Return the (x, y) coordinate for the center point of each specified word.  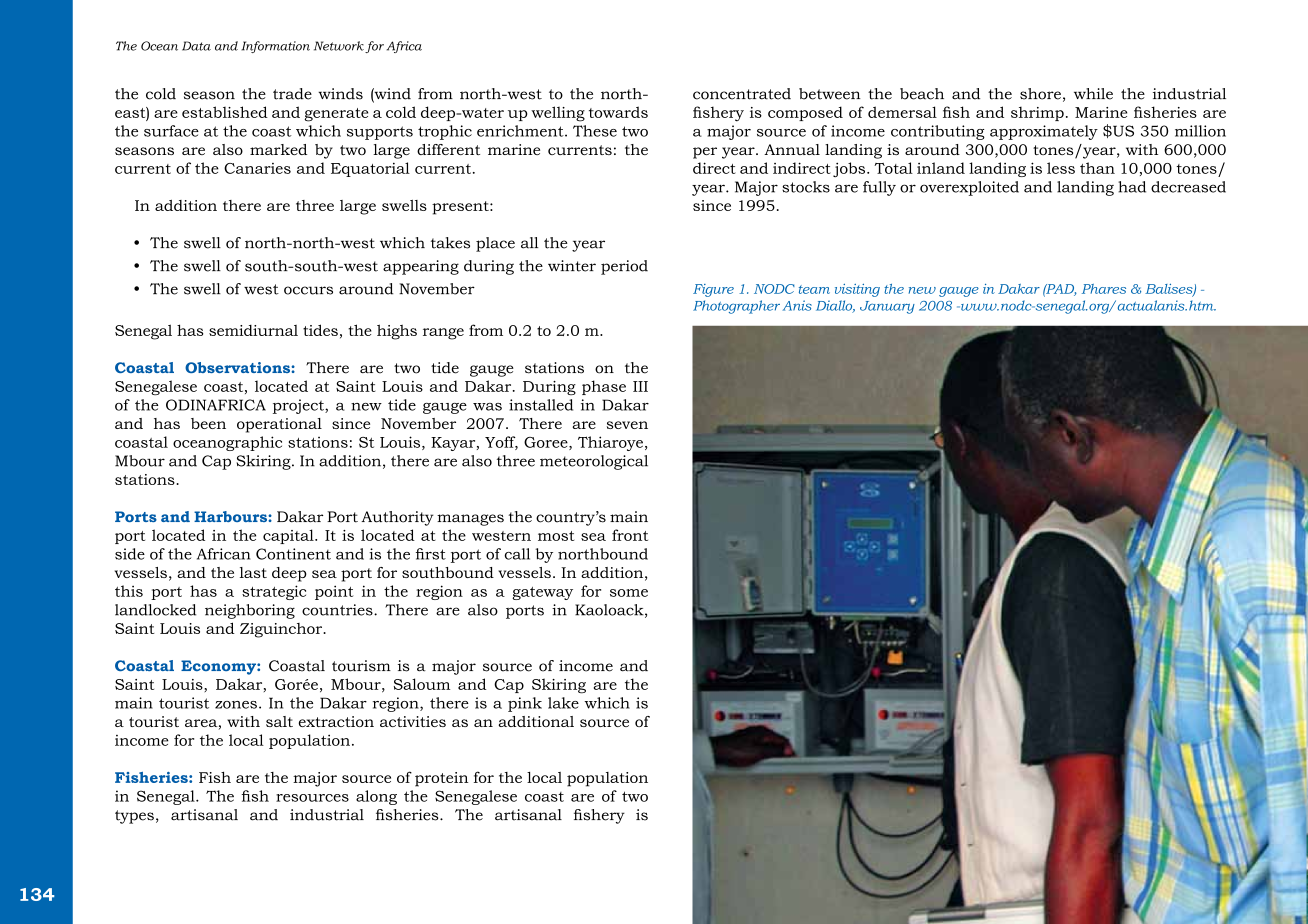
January (887, 307)
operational (279, 425)
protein (441, 779)
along (376, 797)
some (629, 593)
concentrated (742, 94)
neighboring (250, 611)
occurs (308, 290)
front (630, 535)
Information (275, 47)
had (1132, 187)
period (624, 267)
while (1093, 94)
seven (627, 425)
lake (563, 703)
